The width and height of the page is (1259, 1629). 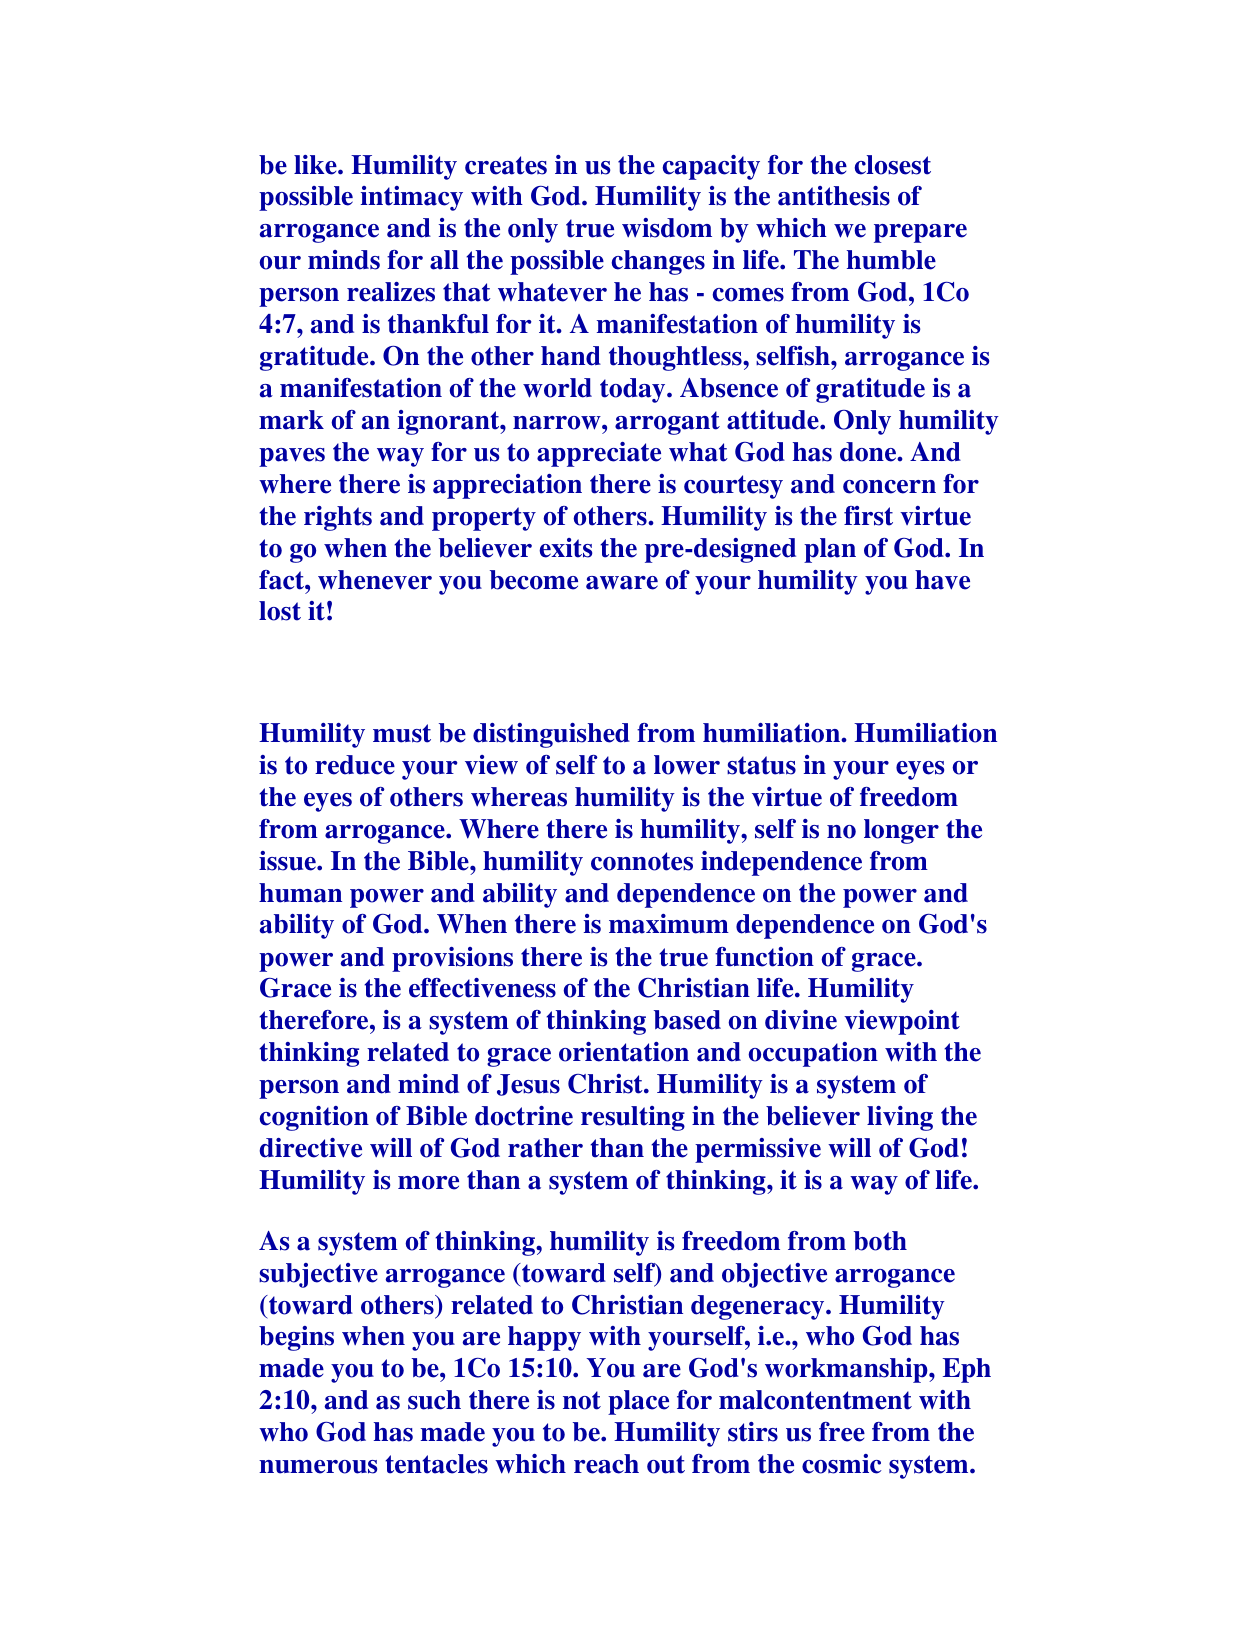 What do you see at coordinates (355, 765) in the page?
I see `reduce` at bounding box center [355, 765].
